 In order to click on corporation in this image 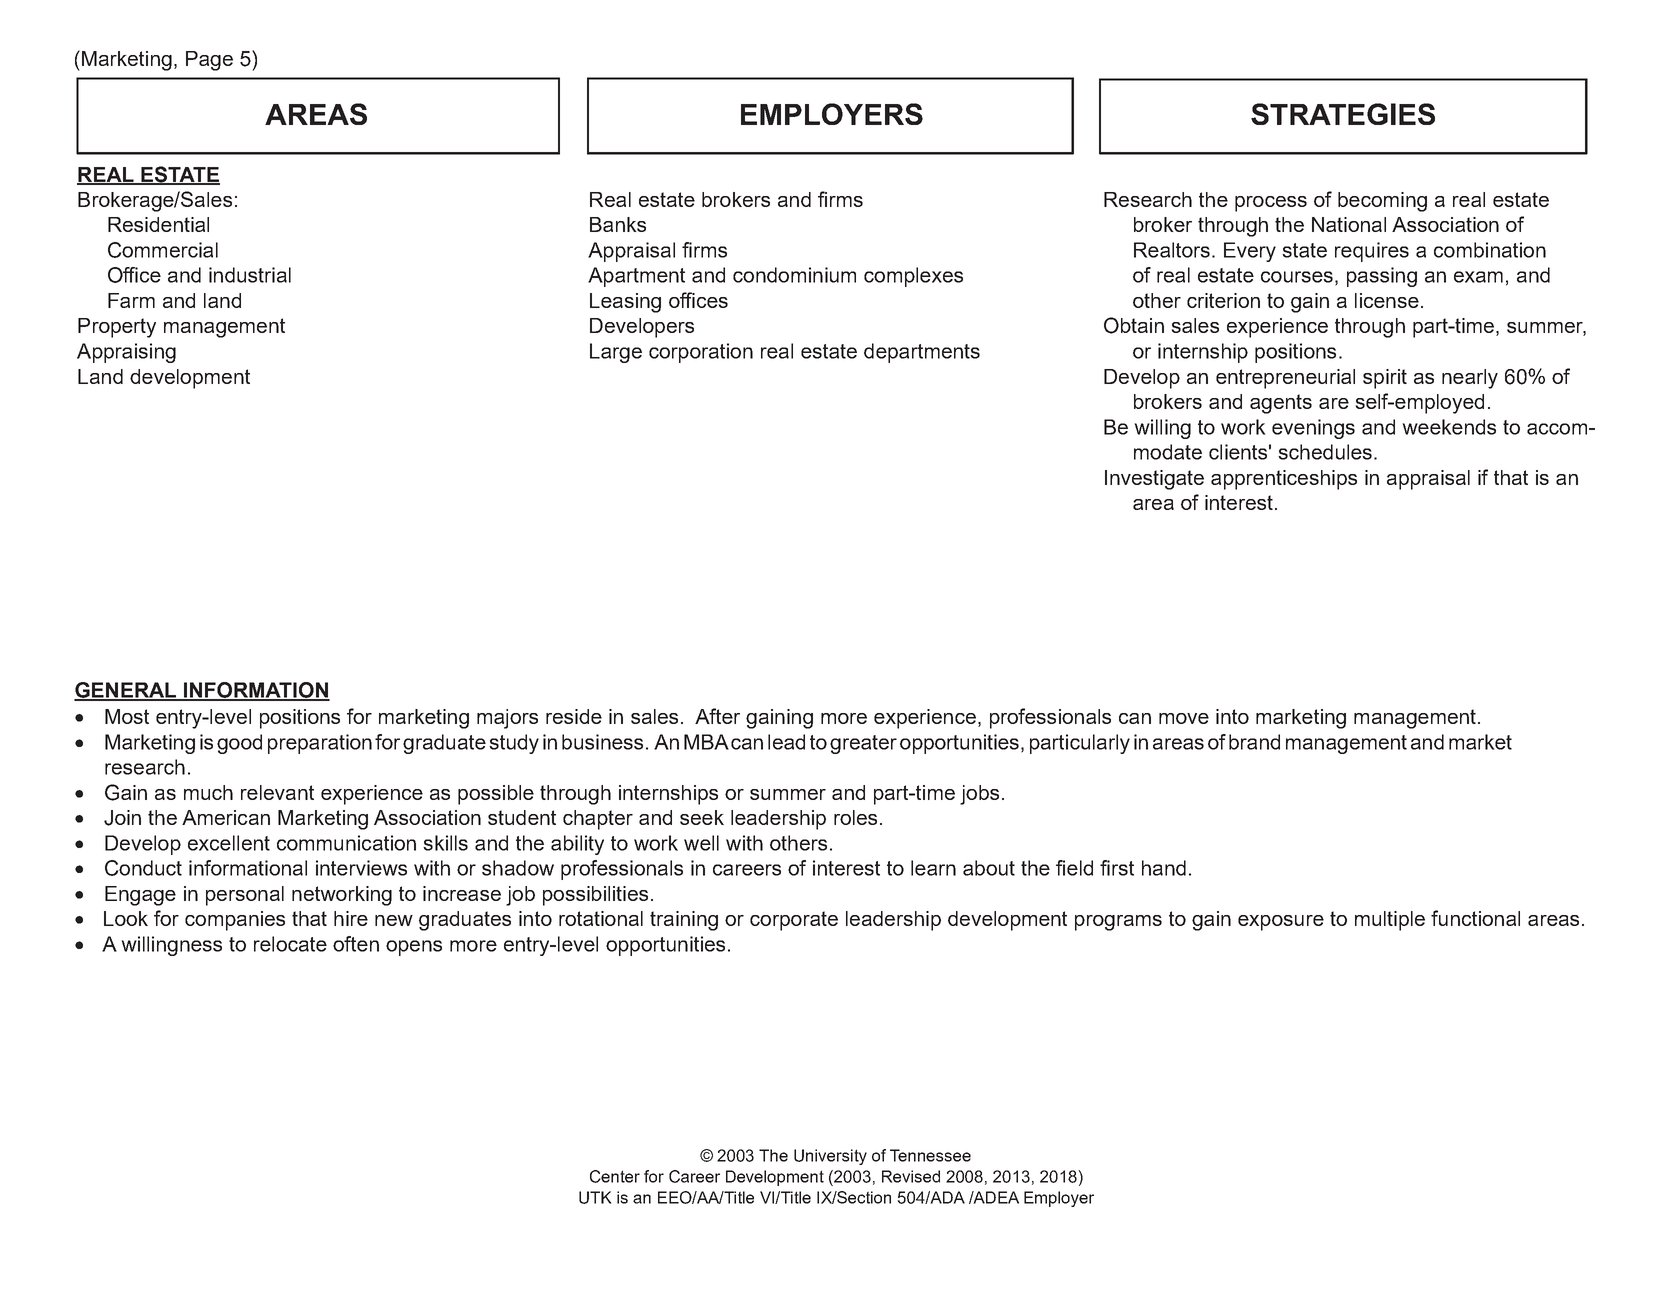, I will do `click(701, 353)`.
